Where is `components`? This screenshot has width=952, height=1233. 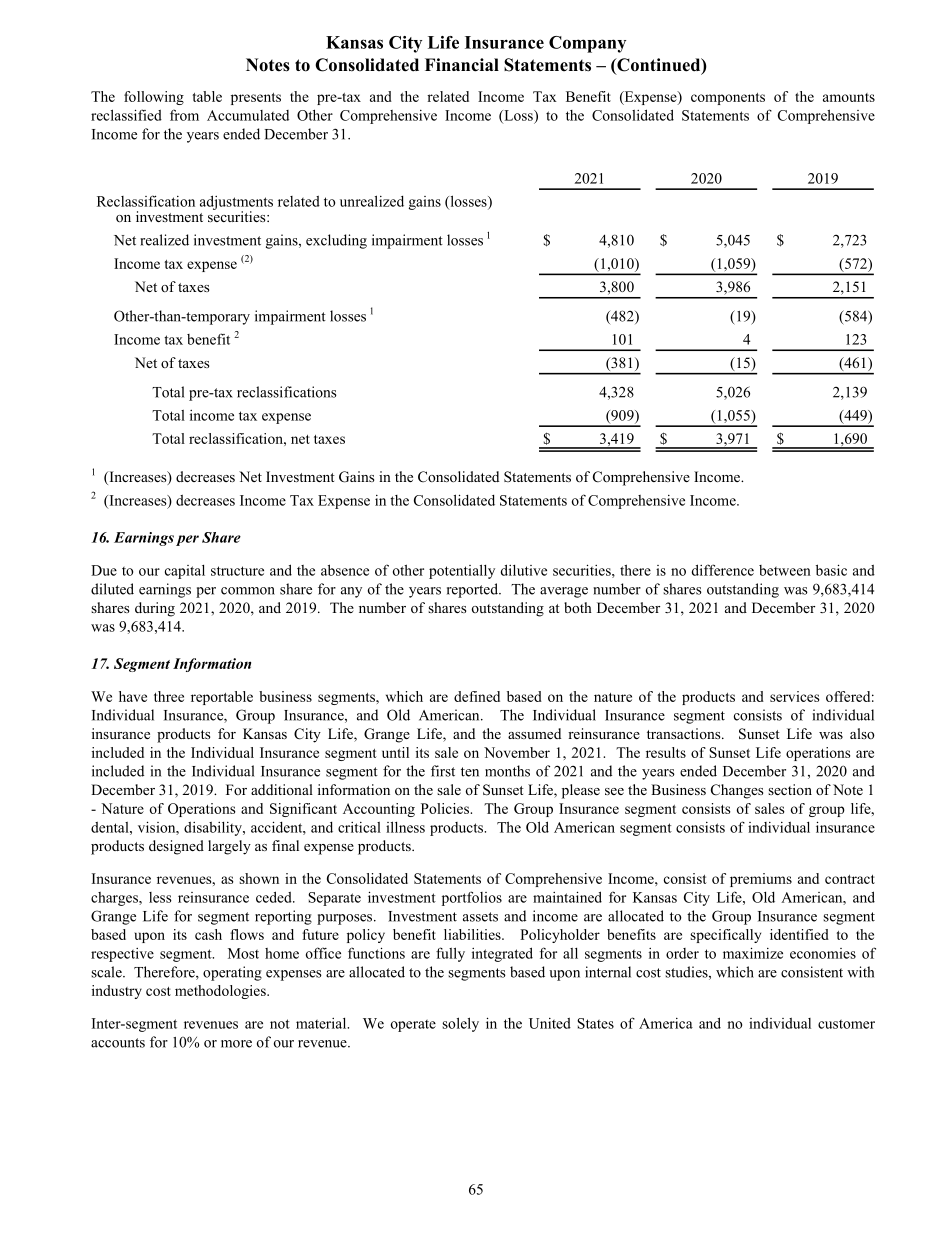 components is located at coordinates (728, 99).
